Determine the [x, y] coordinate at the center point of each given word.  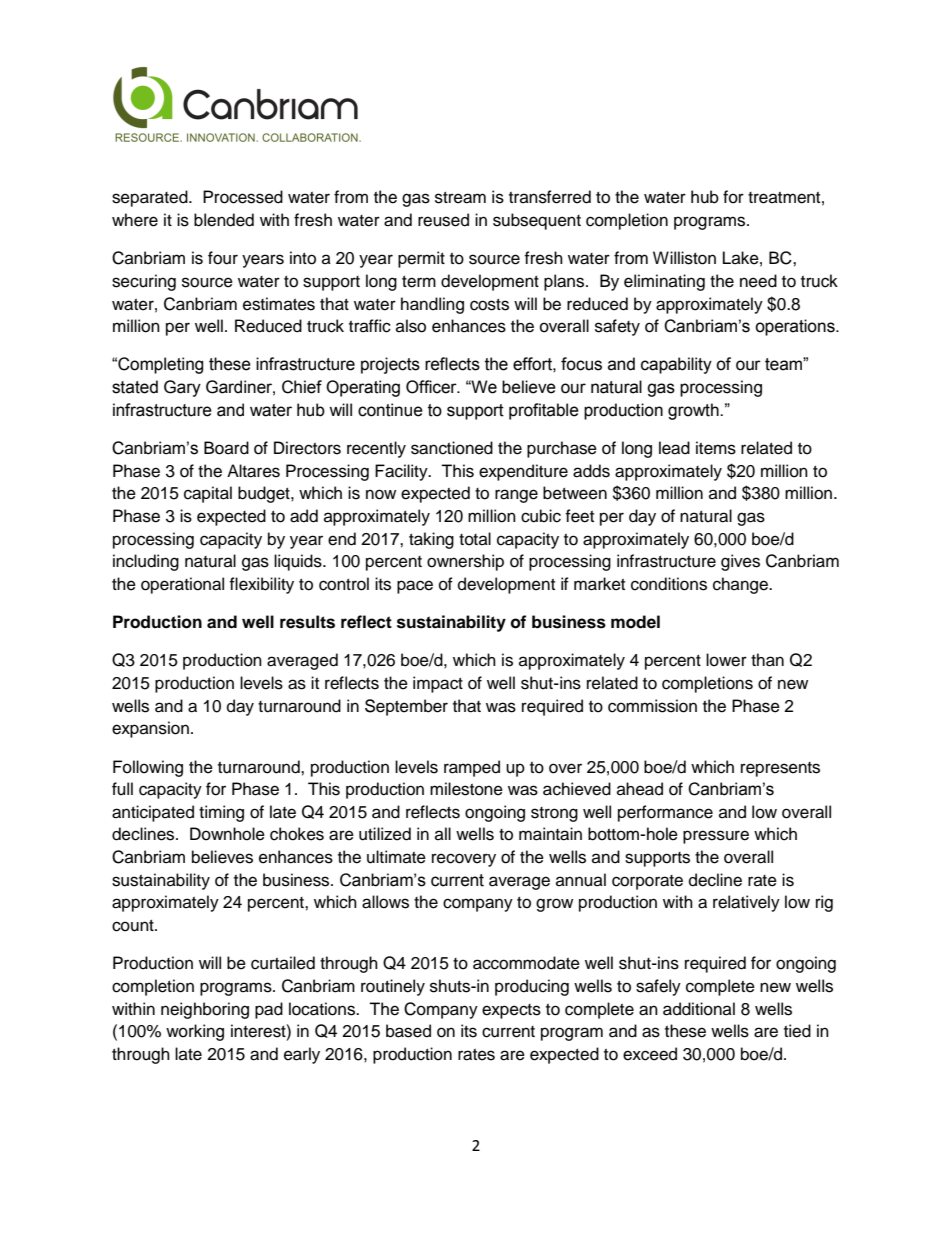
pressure [716, 837]
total [475, 539]
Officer [432, 387]
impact [438, 684]
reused [443, 220]
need [758, 281]
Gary [182, 388]
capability [676, 365]
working [195, 1032]
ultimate [396, 857]
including [146, 562]
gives [740, 562]
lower [726, 660]
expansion [150, 729]
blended [224, 220]
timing [221, 813]
